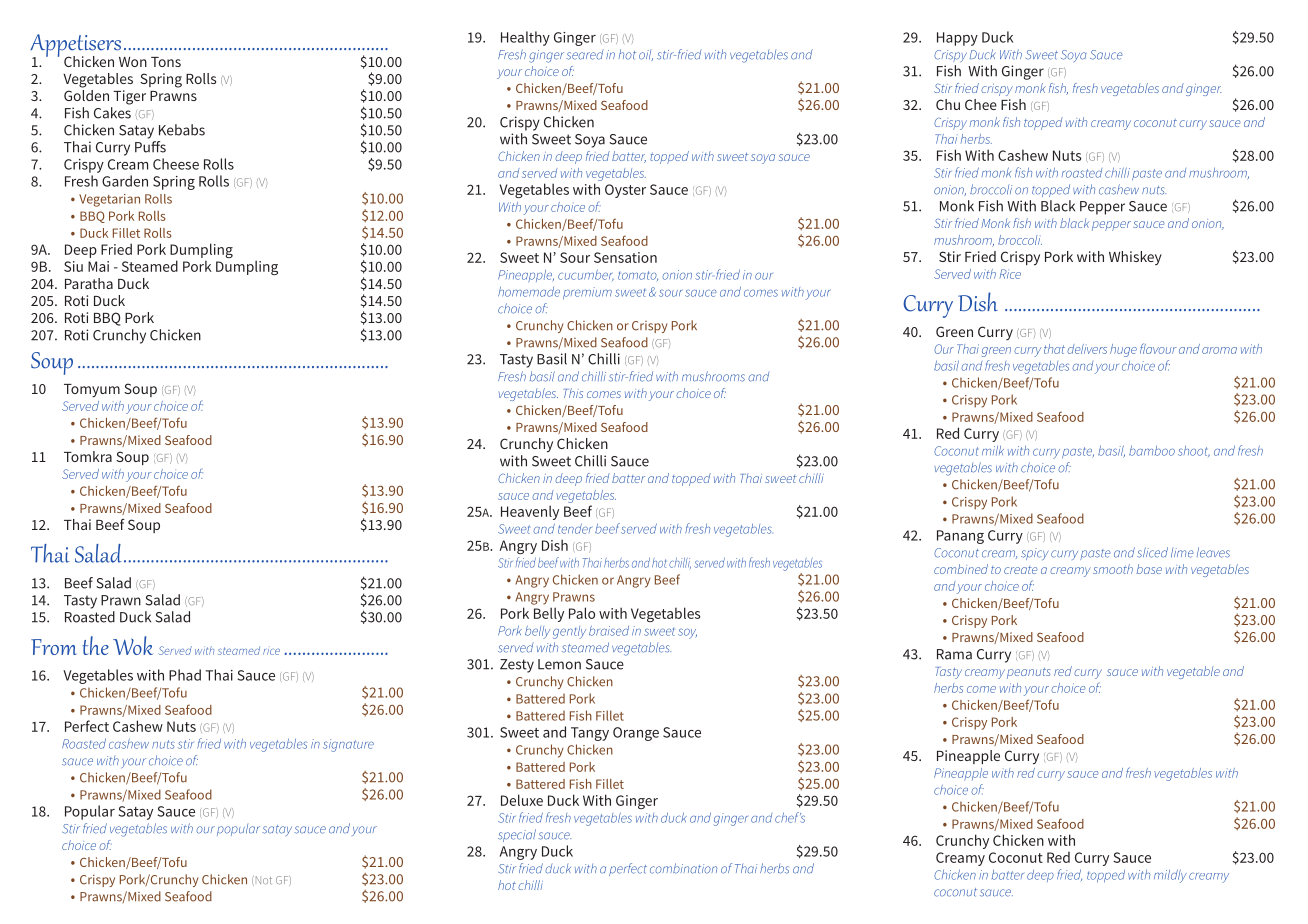 This page has width=1308, height=924. Describe the element at coordinates (166, 62) in the page. I see `Tons` at that location.
